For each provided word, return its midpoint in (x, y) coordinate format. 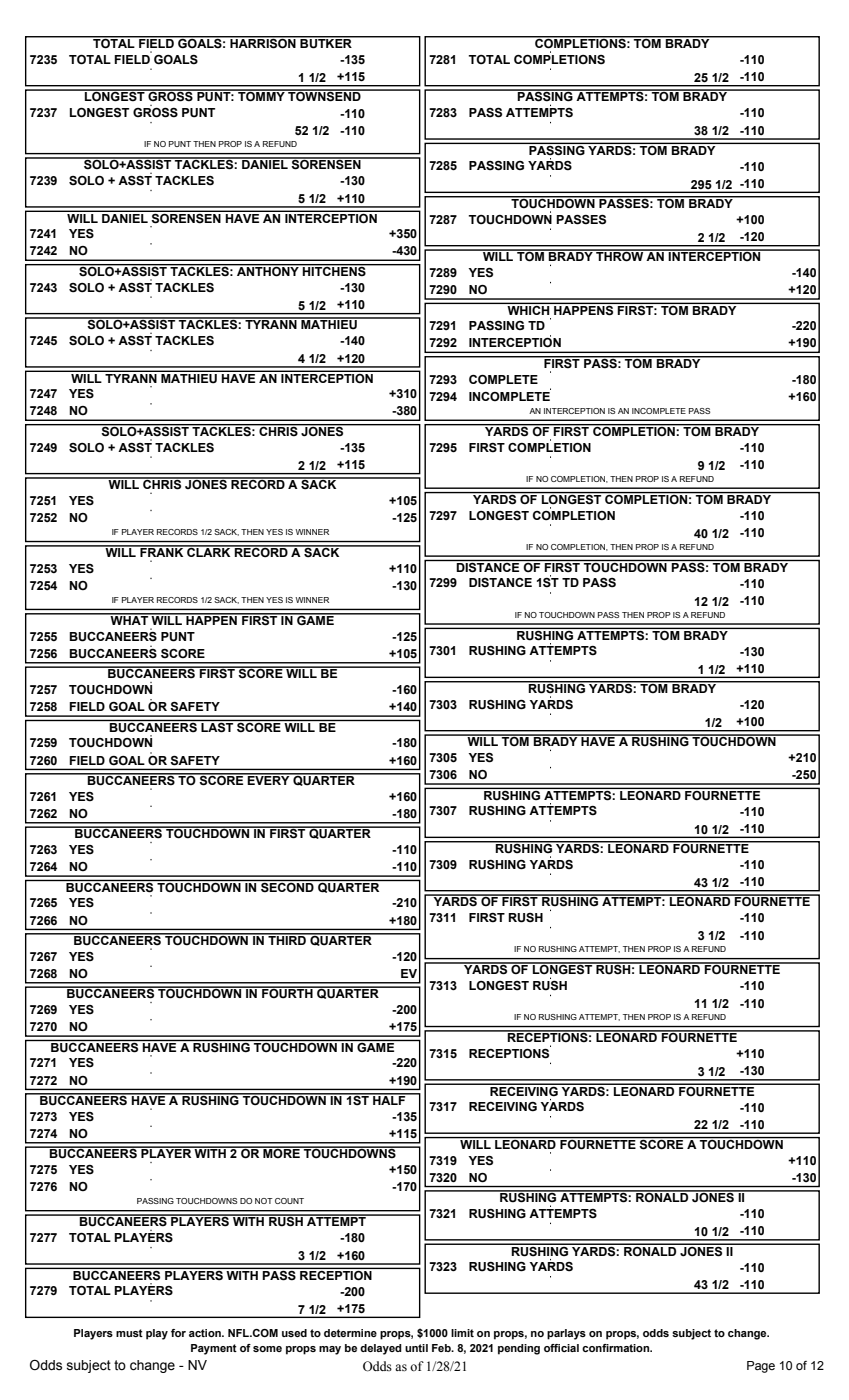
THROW (620, 256)
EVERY (269, 779)
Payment (214, 1349)
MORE (281, 1152)
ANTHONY (268, 270)
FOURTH (287, 993)
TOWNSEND (324, 96)
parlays (566, 1334)
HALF (389, 1099)
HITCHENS (334, 270)
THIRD (287, 939)
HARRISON (263, 42)
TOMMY (261, 96)
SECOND (287, 886)
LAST (217, 726)
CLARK (209, 551)
